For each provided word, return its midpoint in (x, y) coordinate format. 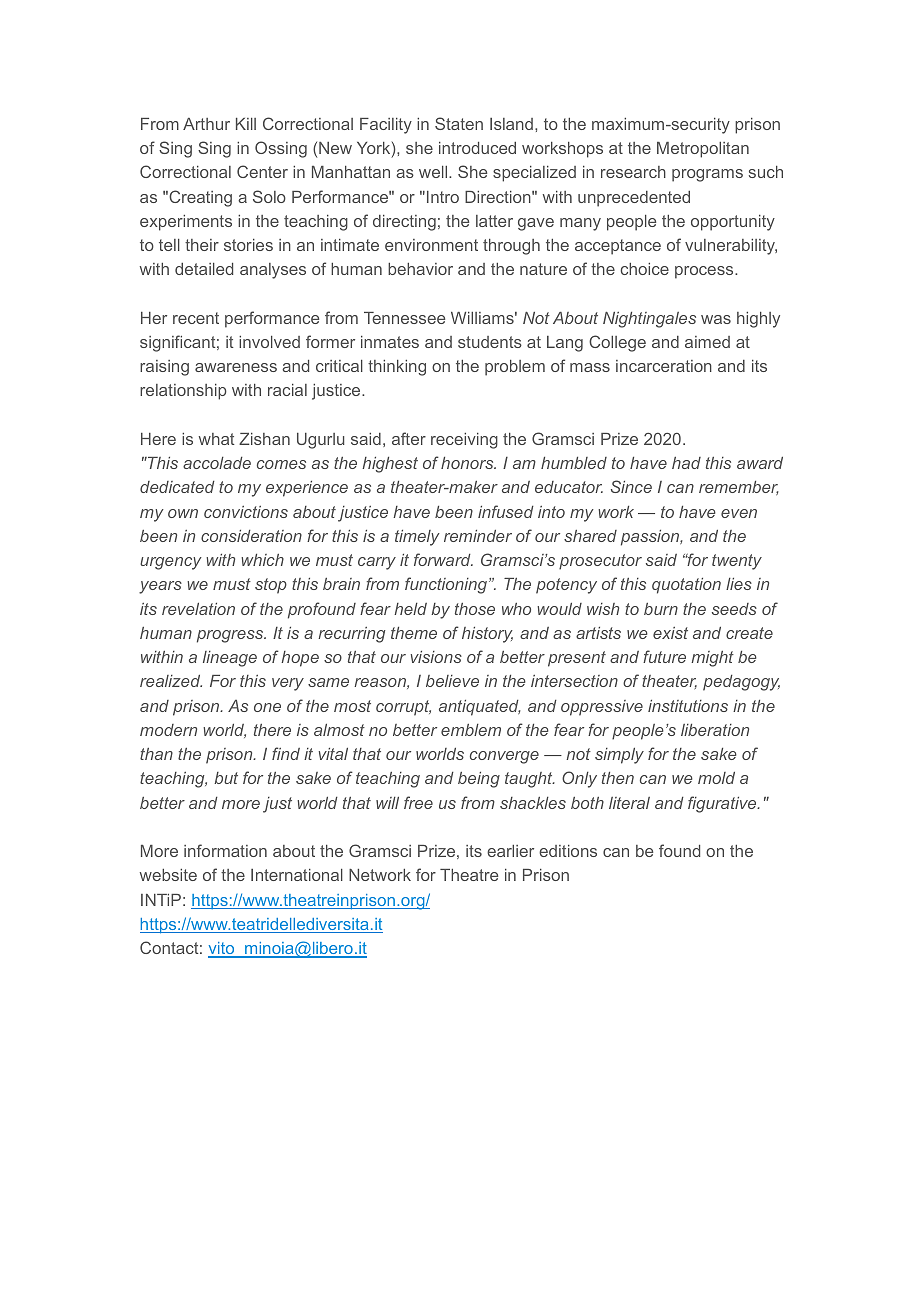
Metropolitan (703, 150)
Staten (459, 123)
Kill (246, 124)
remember (739, 488)
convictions (246, 512)
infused (506, 511)
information (225, 850)
